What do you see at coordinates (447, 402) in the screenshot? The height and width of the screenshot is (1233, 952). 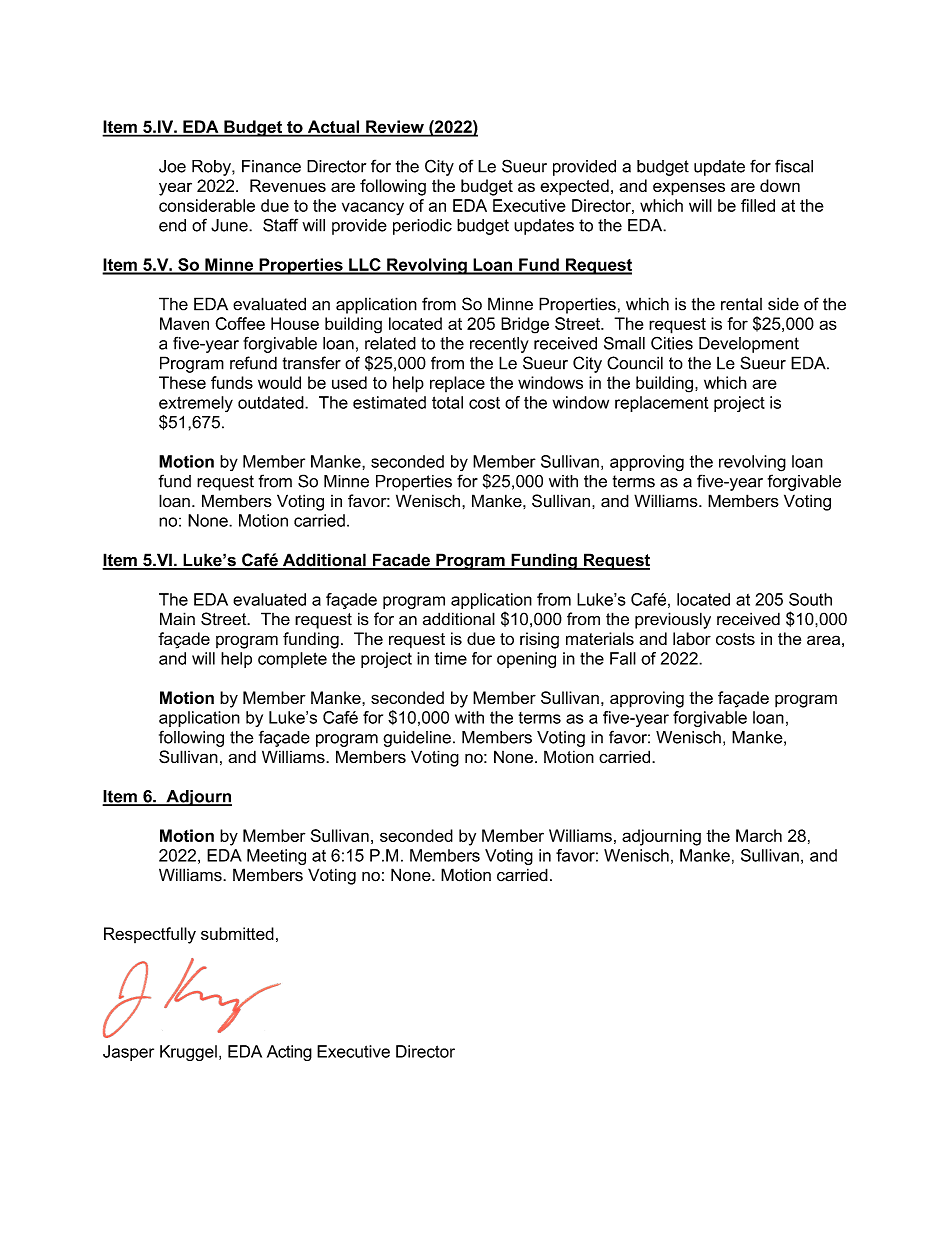 I see `total` at bounding box center [447, 402].
